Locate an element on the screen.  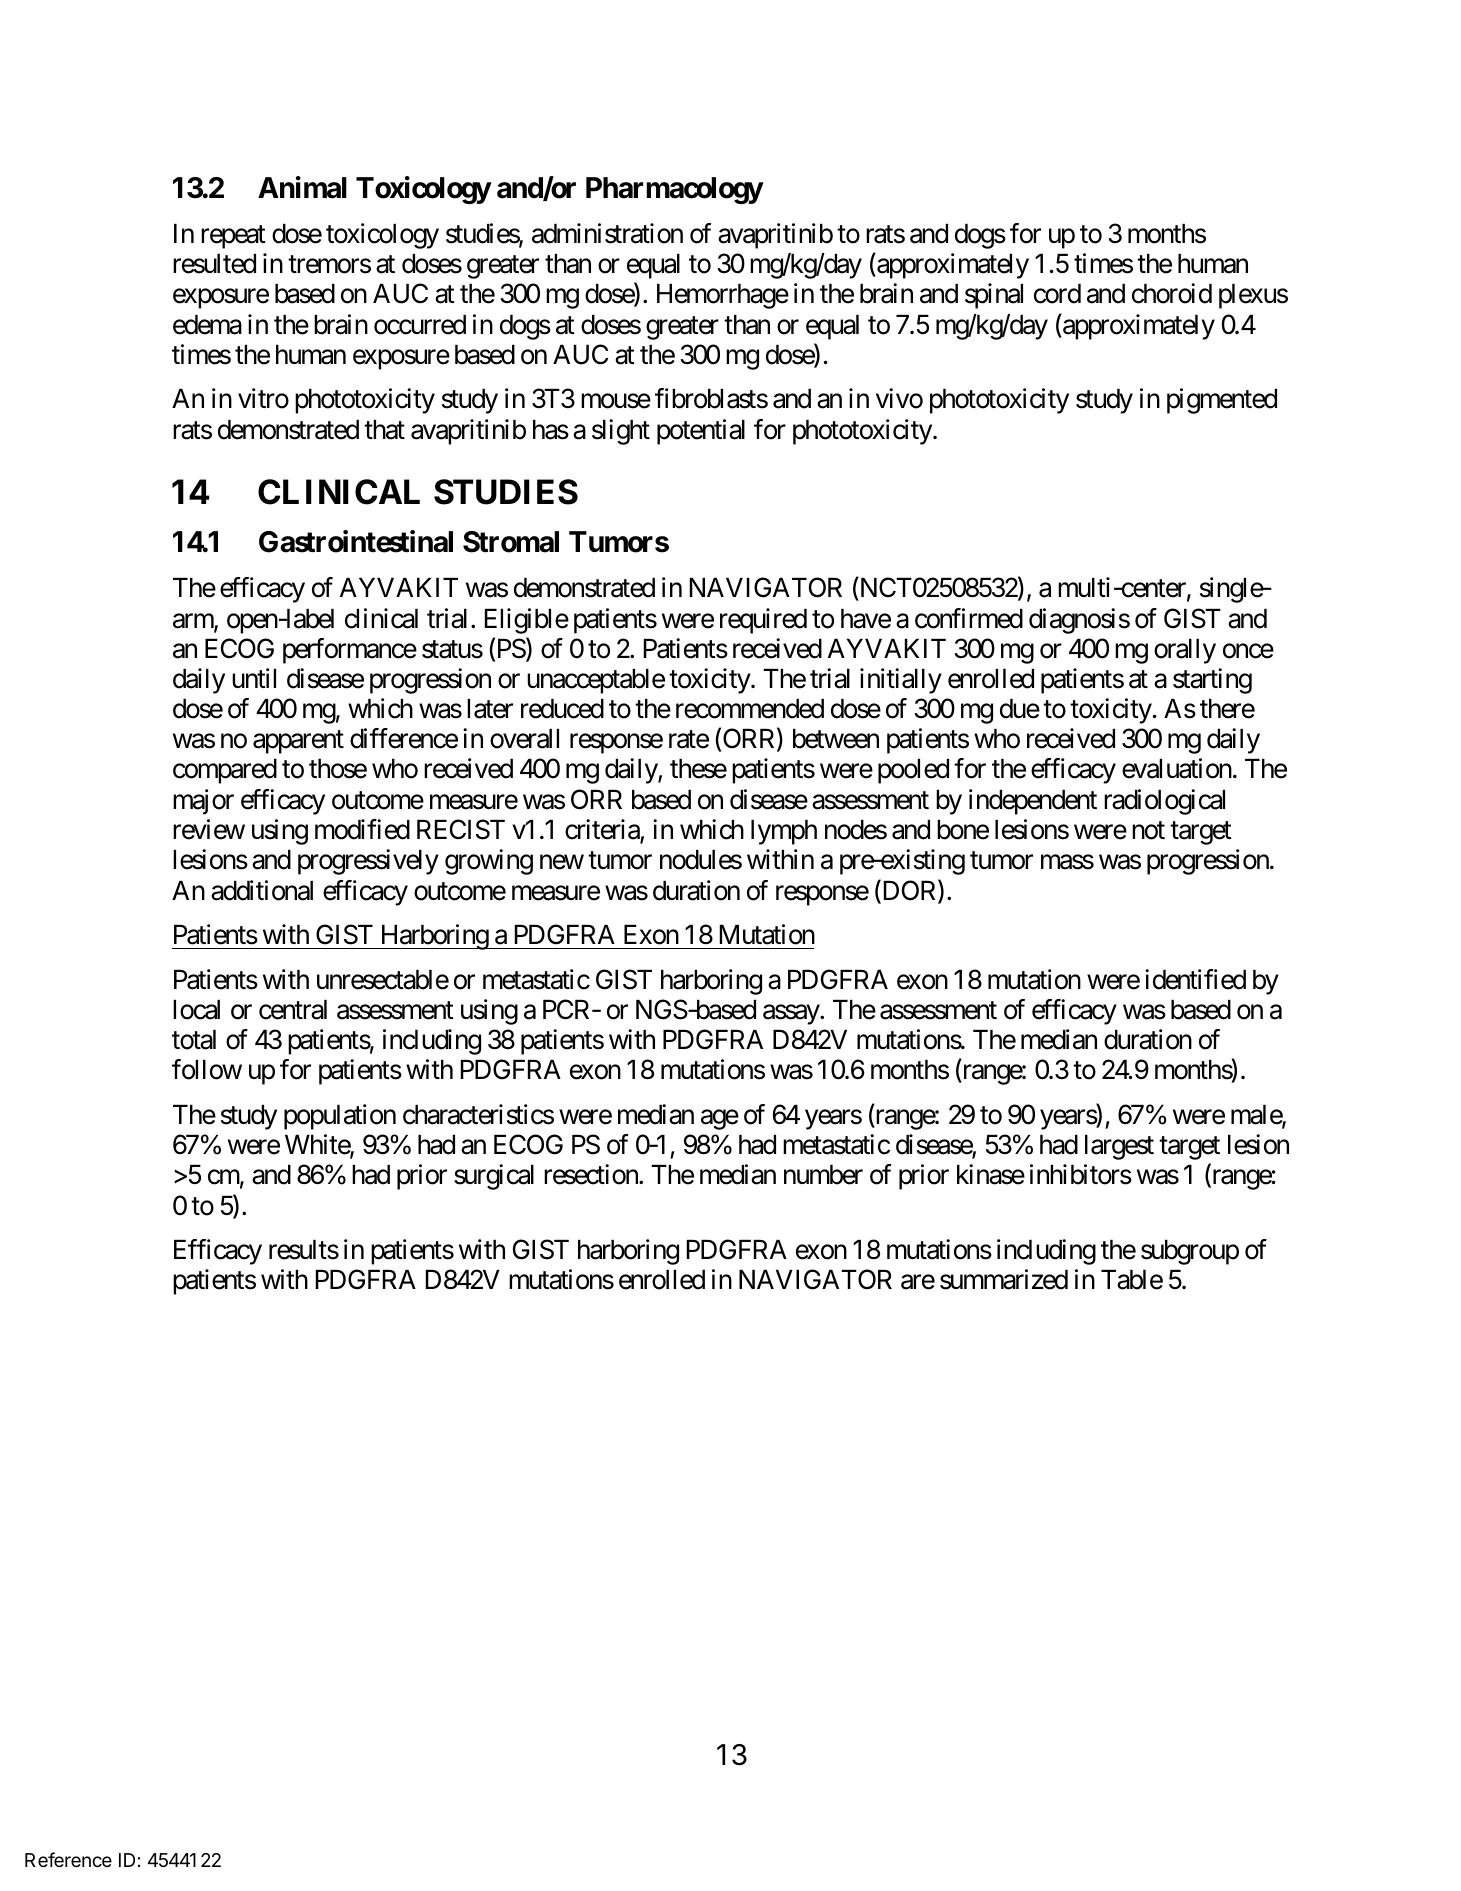
summarized is located at coordinates (1004, 1279).
